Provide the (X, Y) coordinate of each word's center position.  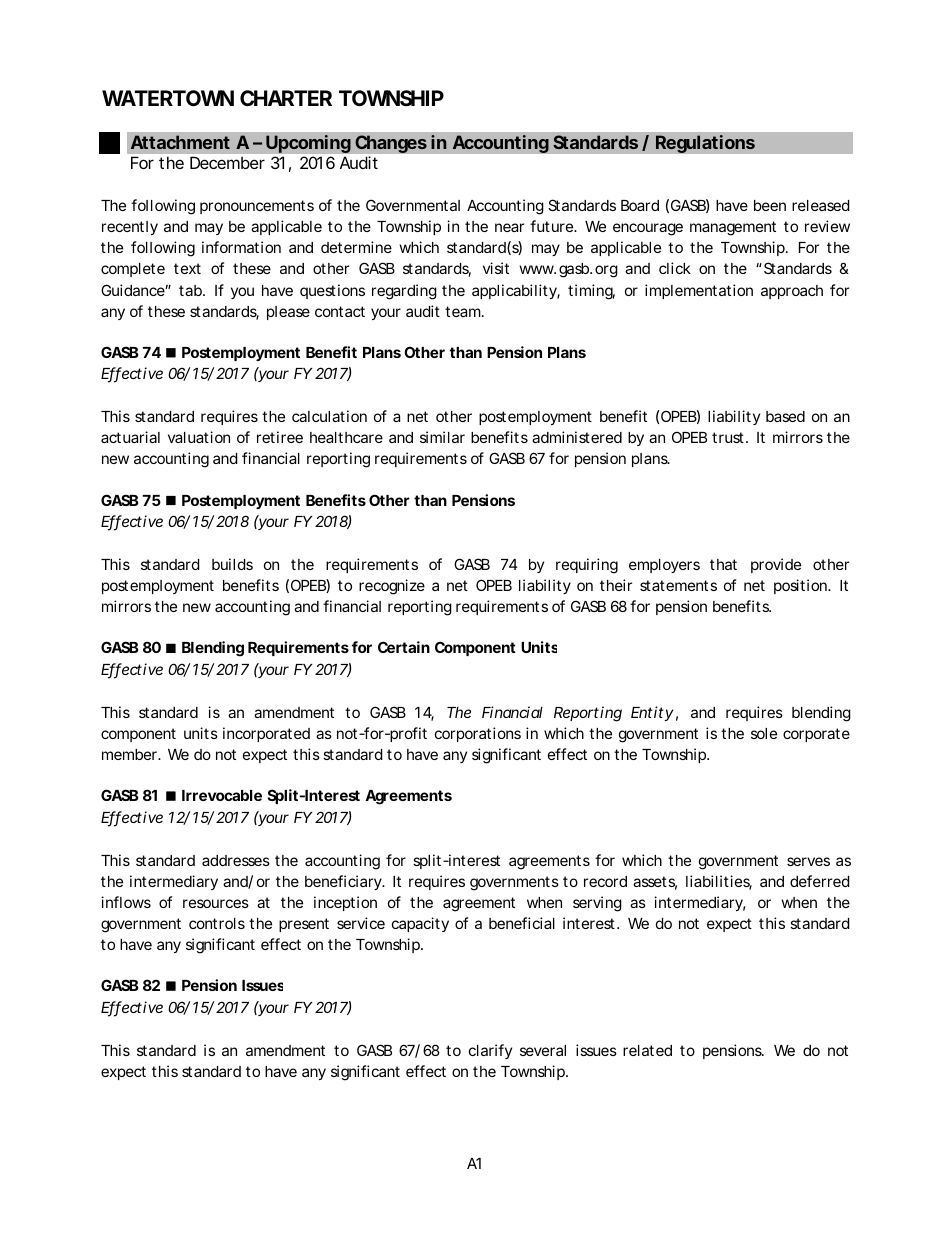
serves (808, 861)
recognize (392, 587)
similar (442, 437)
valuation (199, 437)
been (770, 205)
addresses (236, 860)
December (227, 162)
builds (232, 564)
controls (217, 923)
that (723, 564)
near (509, 227)
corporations (478, 734)
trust (728, 437)
